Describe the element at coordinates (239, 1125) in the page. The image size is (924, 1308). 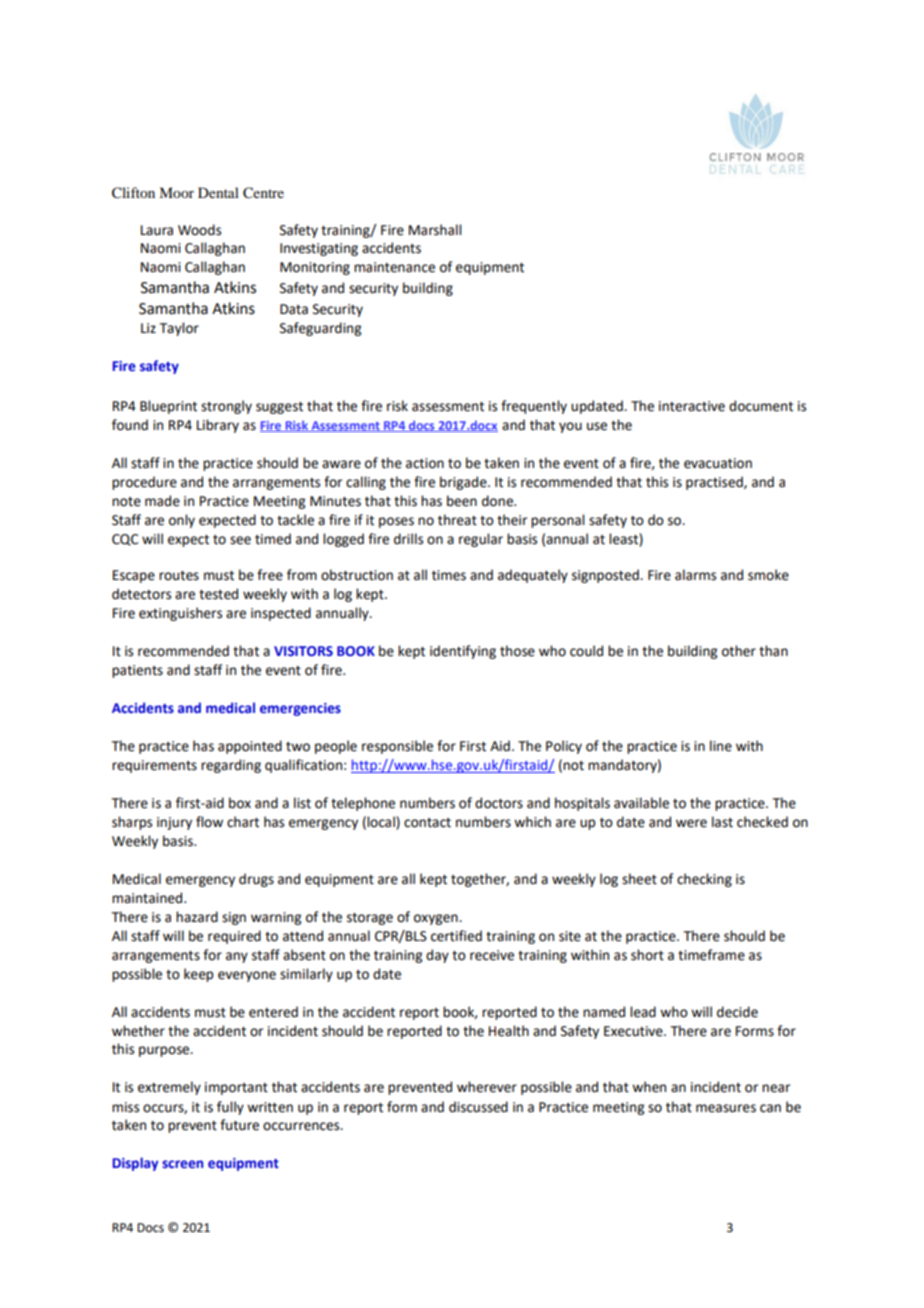
I see `future` at that location.
